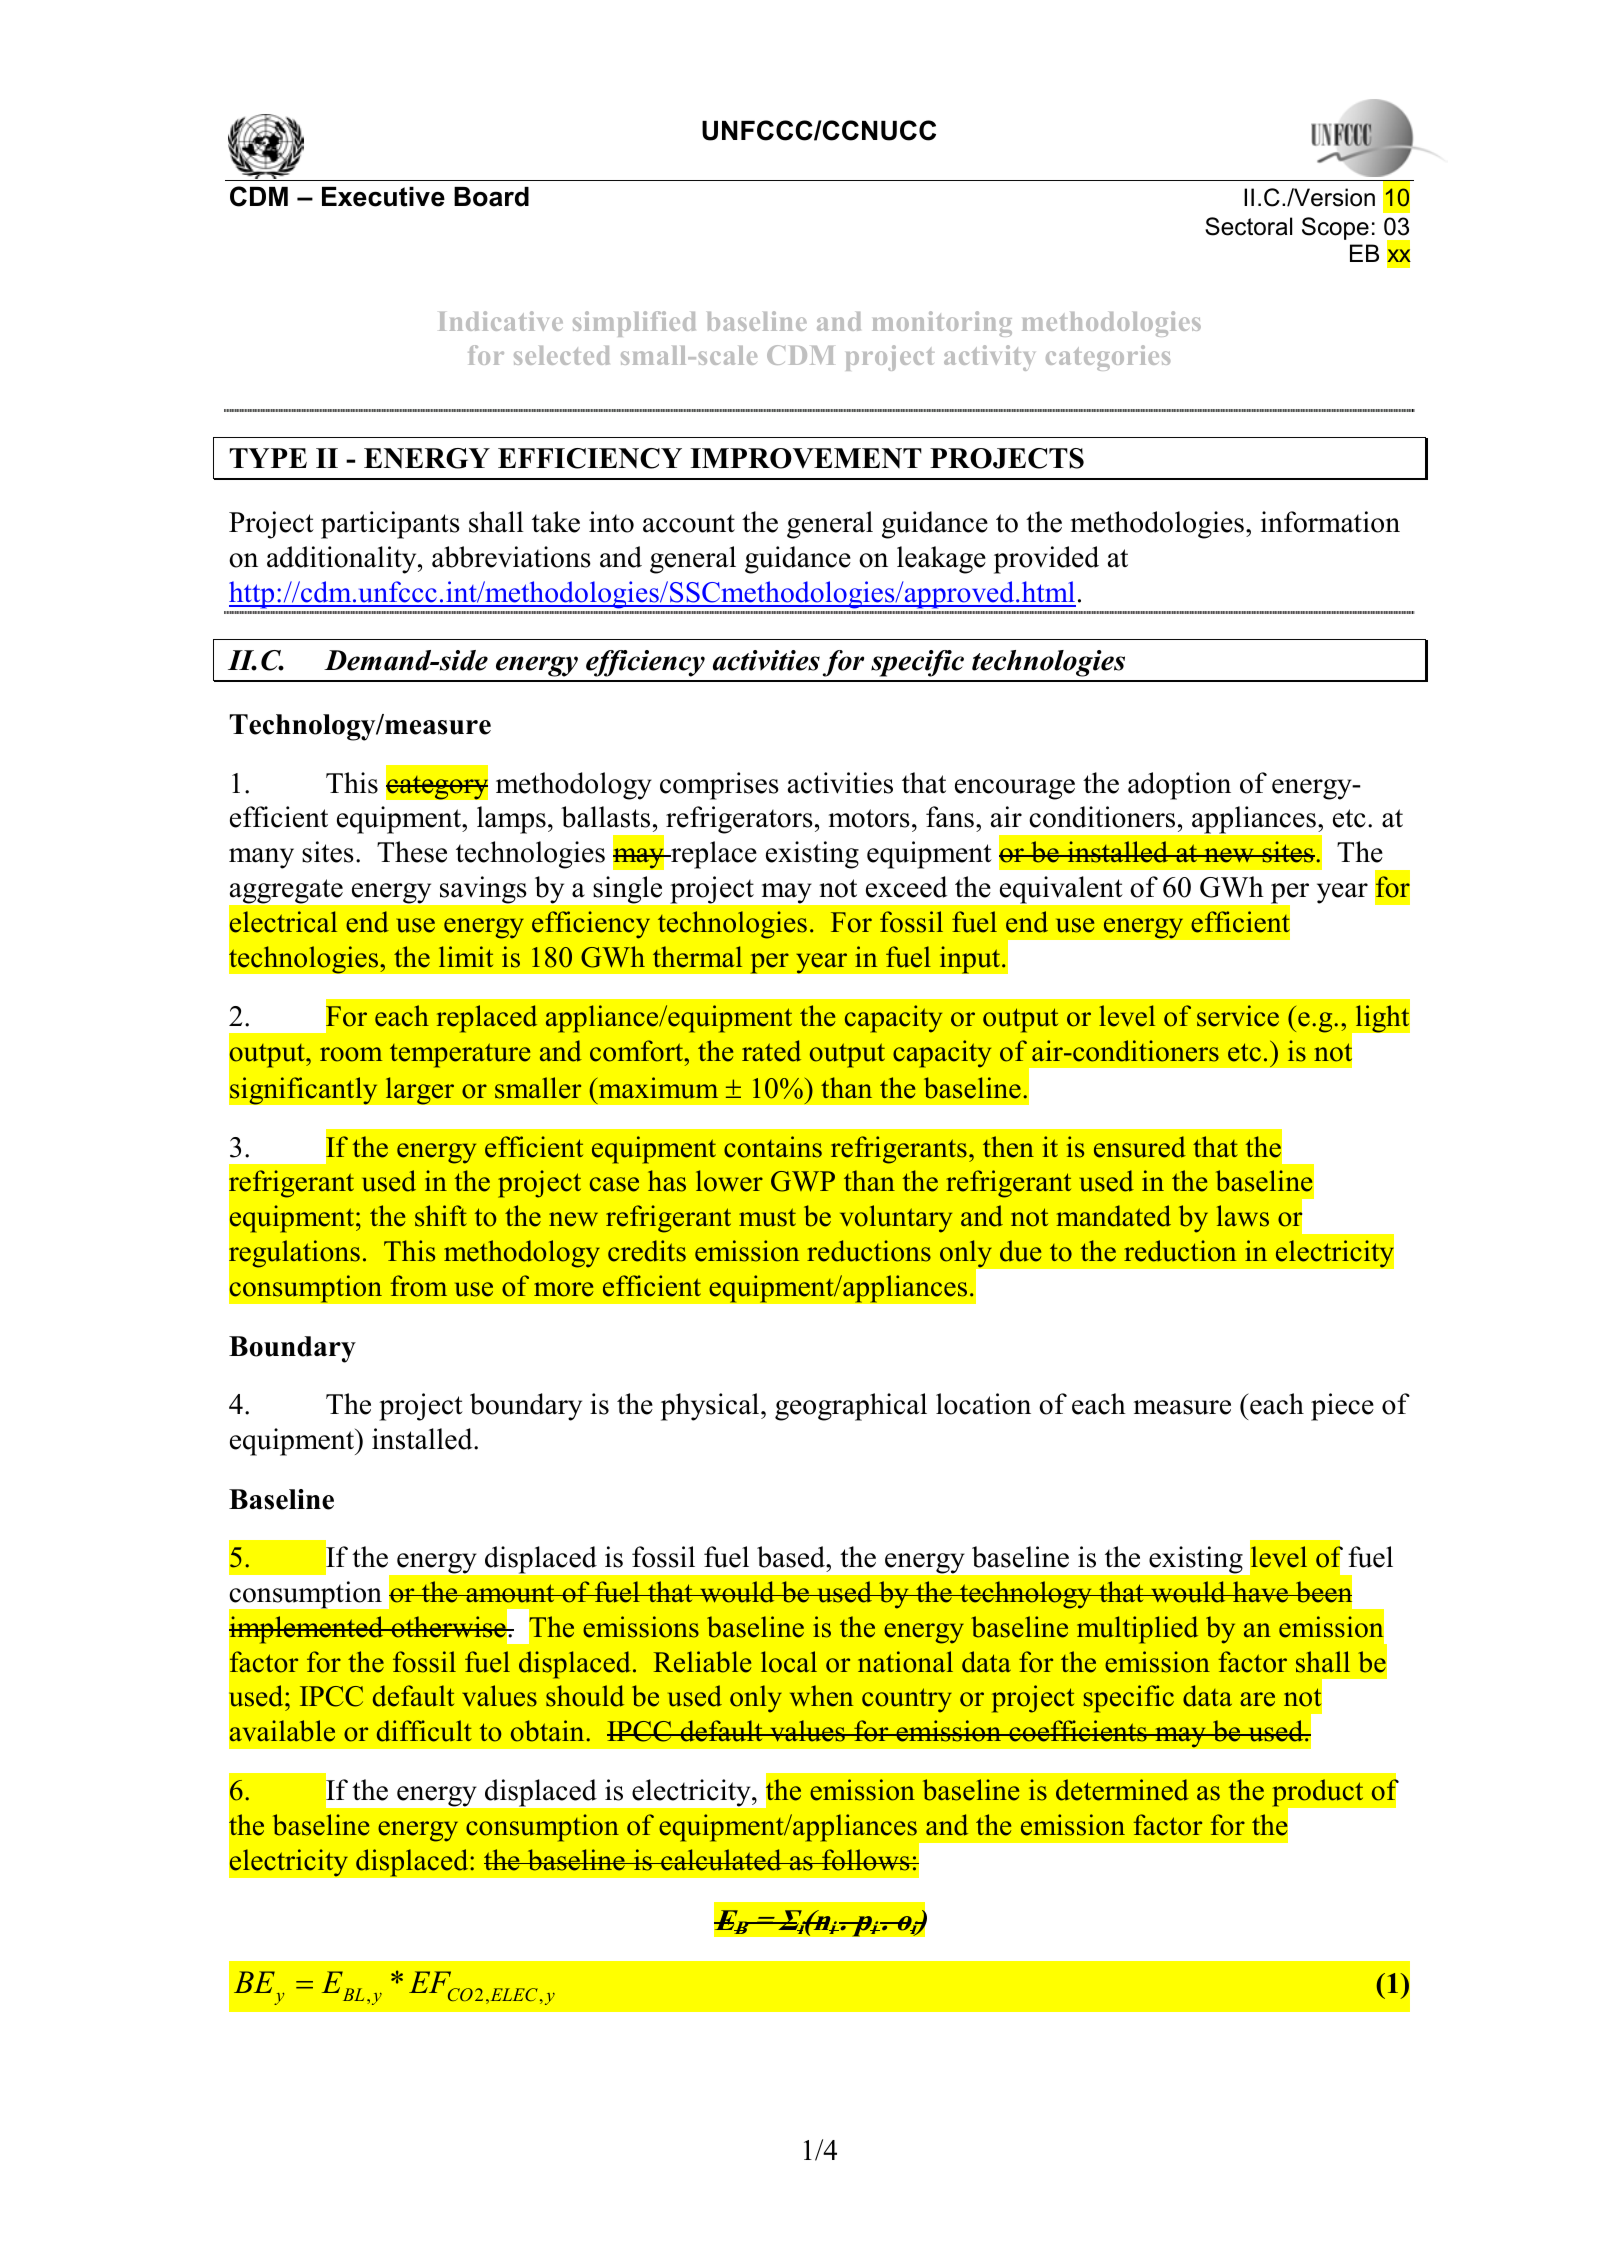  Describe the element at coordinates (383, 197) in the screenshot. I see `Executive` at that location.
